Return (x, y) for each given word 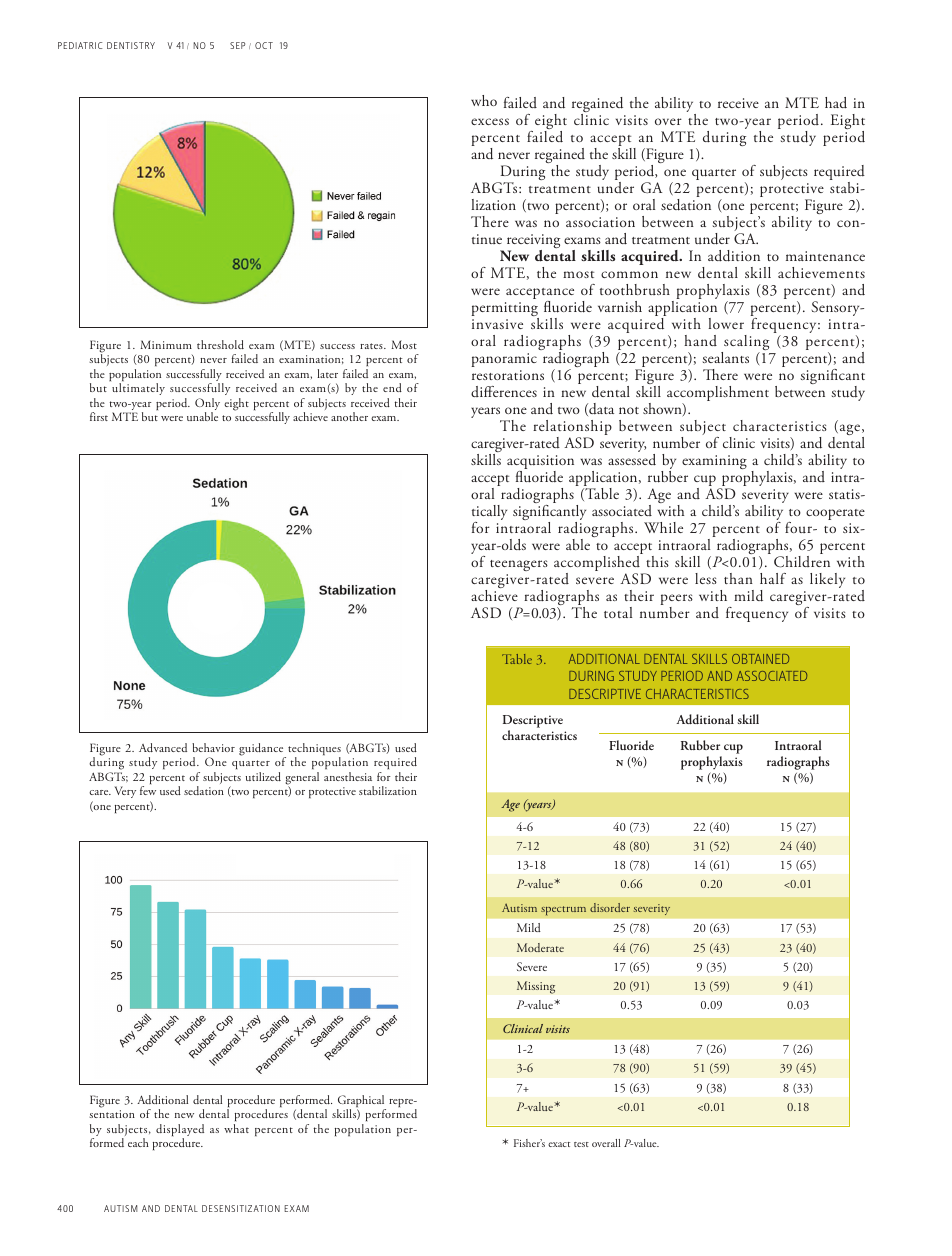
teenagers (519, 565)
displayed (180, 1131)
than (738, 578)
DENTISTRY (131, 45)
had (836, 103)
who (484, 100)
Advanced (163, 747)
